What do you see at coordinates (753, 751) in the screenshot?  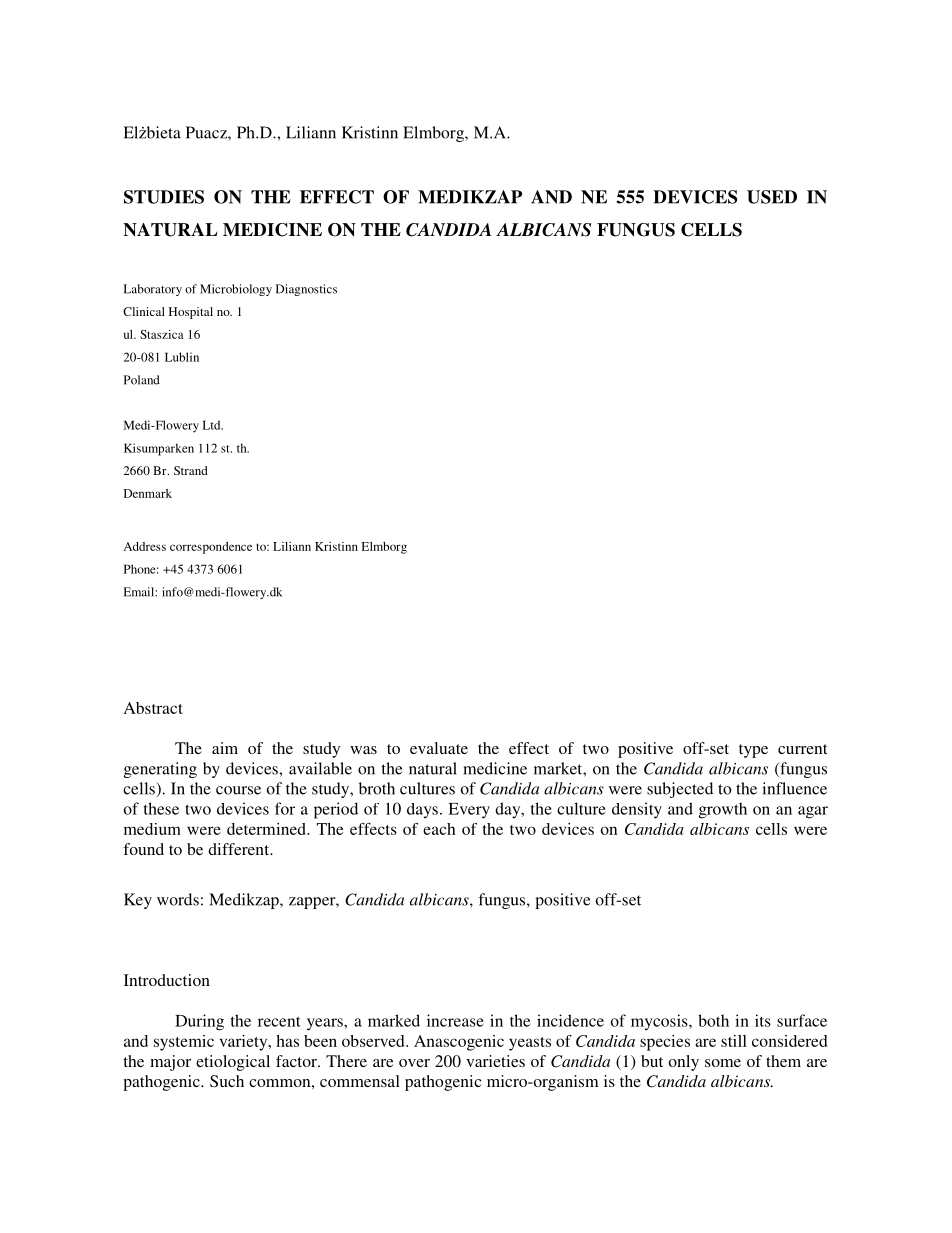 I see `type` at bounding box center [753, 751].
